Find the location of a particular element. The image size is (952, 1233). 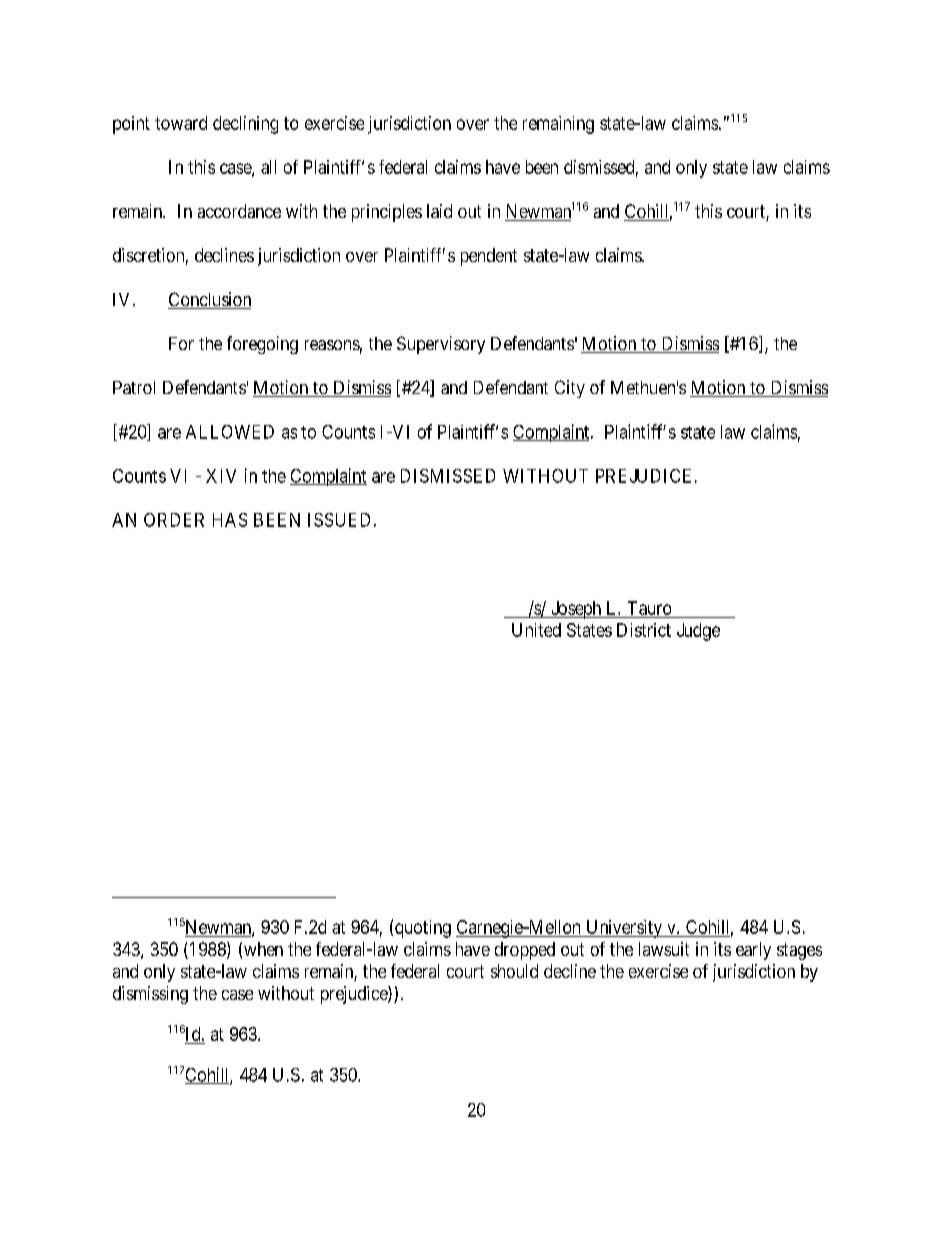

should is located at coordinates (514, 971).
